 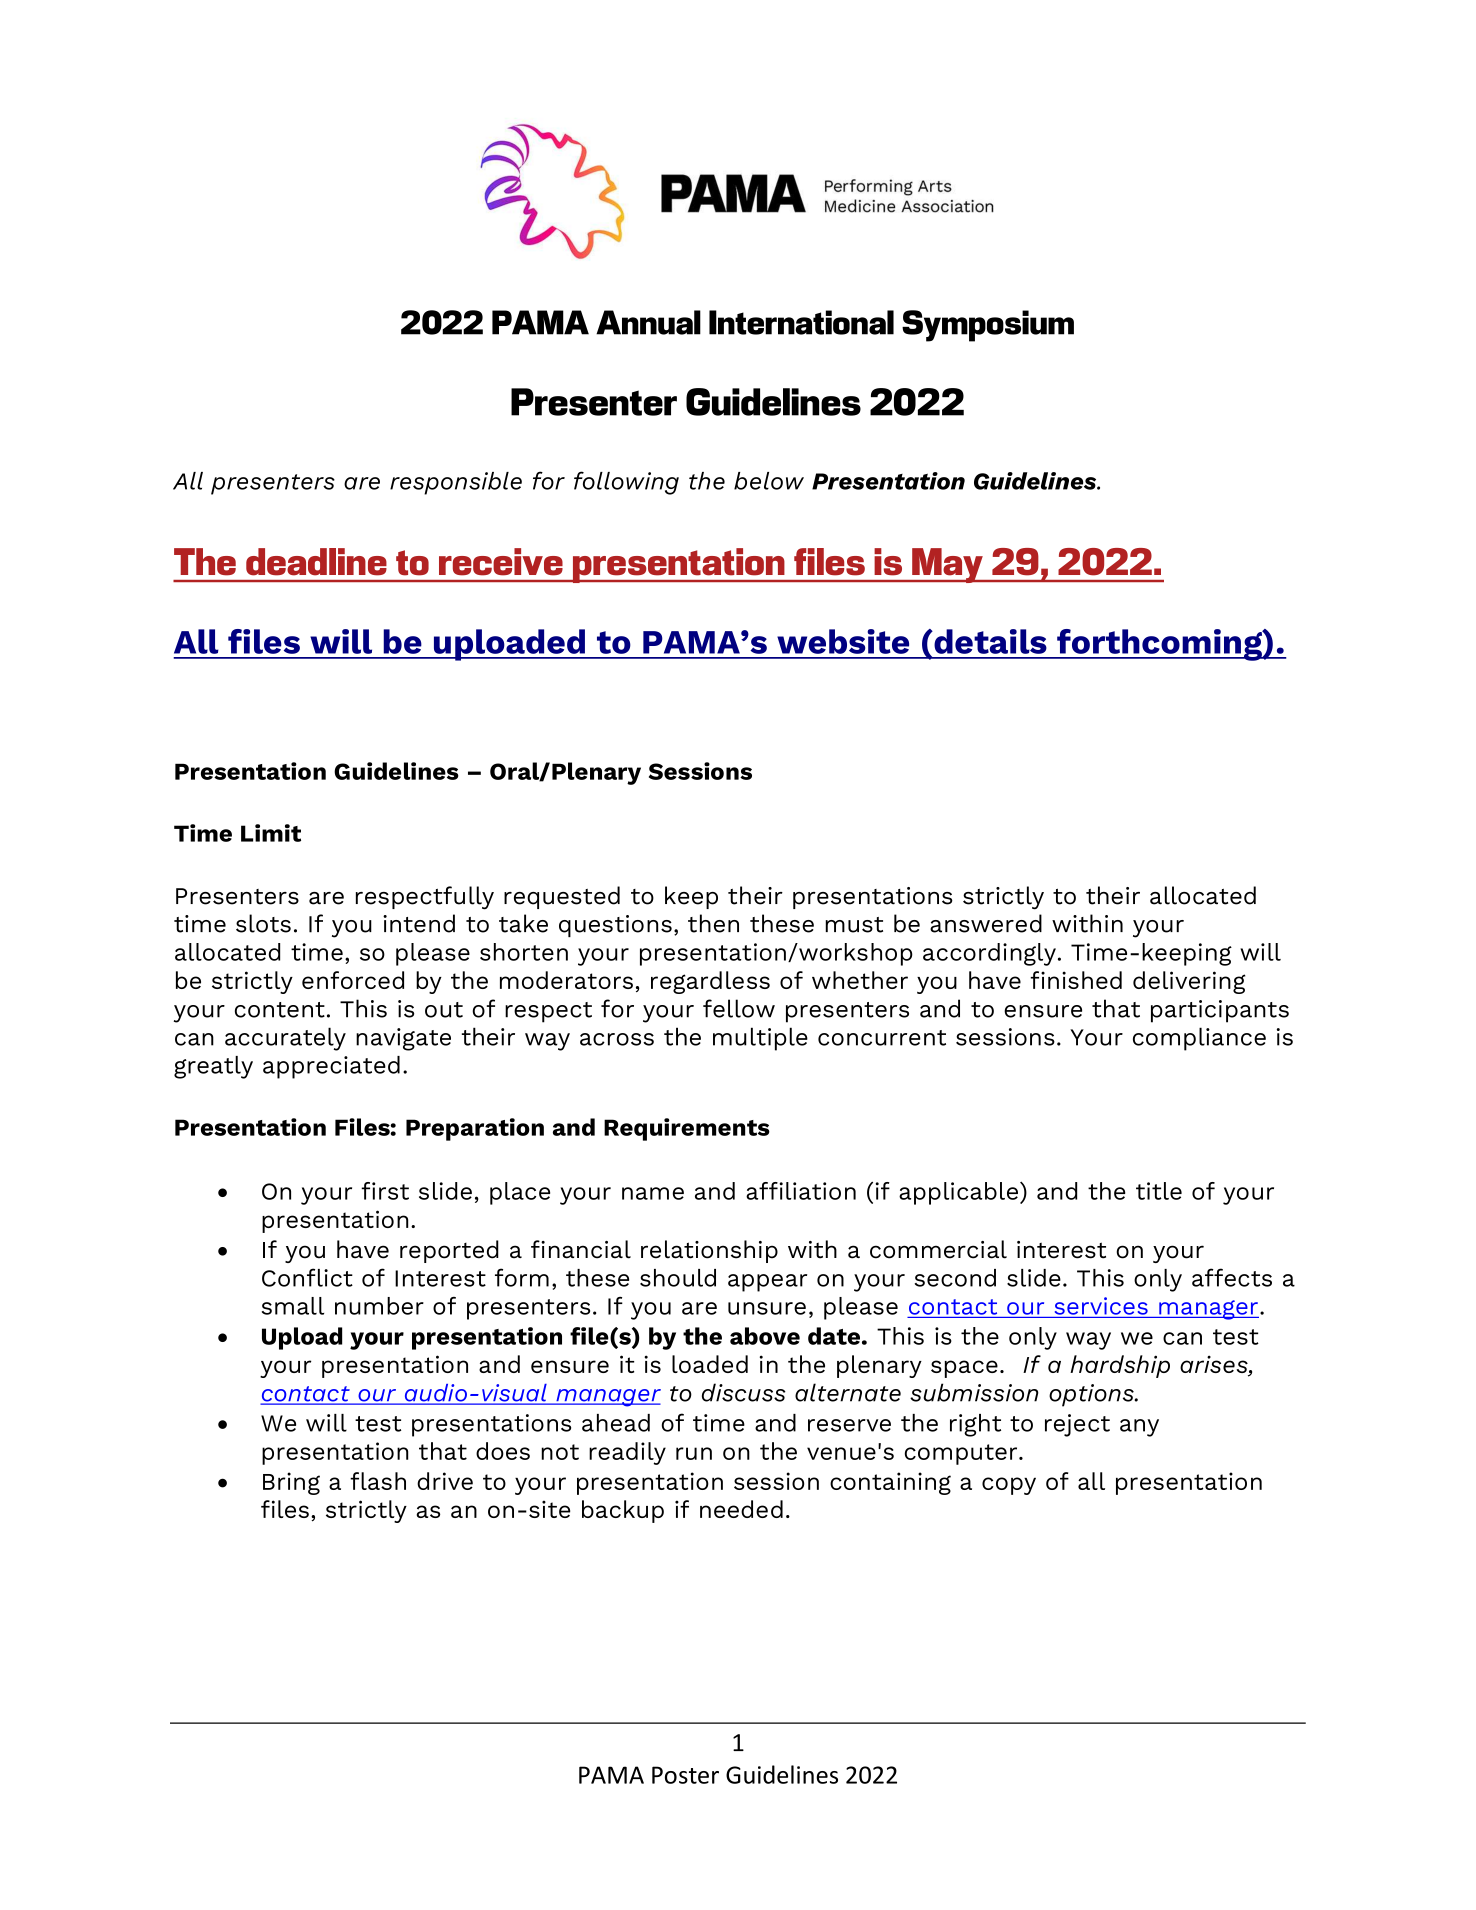 I want to click on Annual, so click(x=648, y=322).
